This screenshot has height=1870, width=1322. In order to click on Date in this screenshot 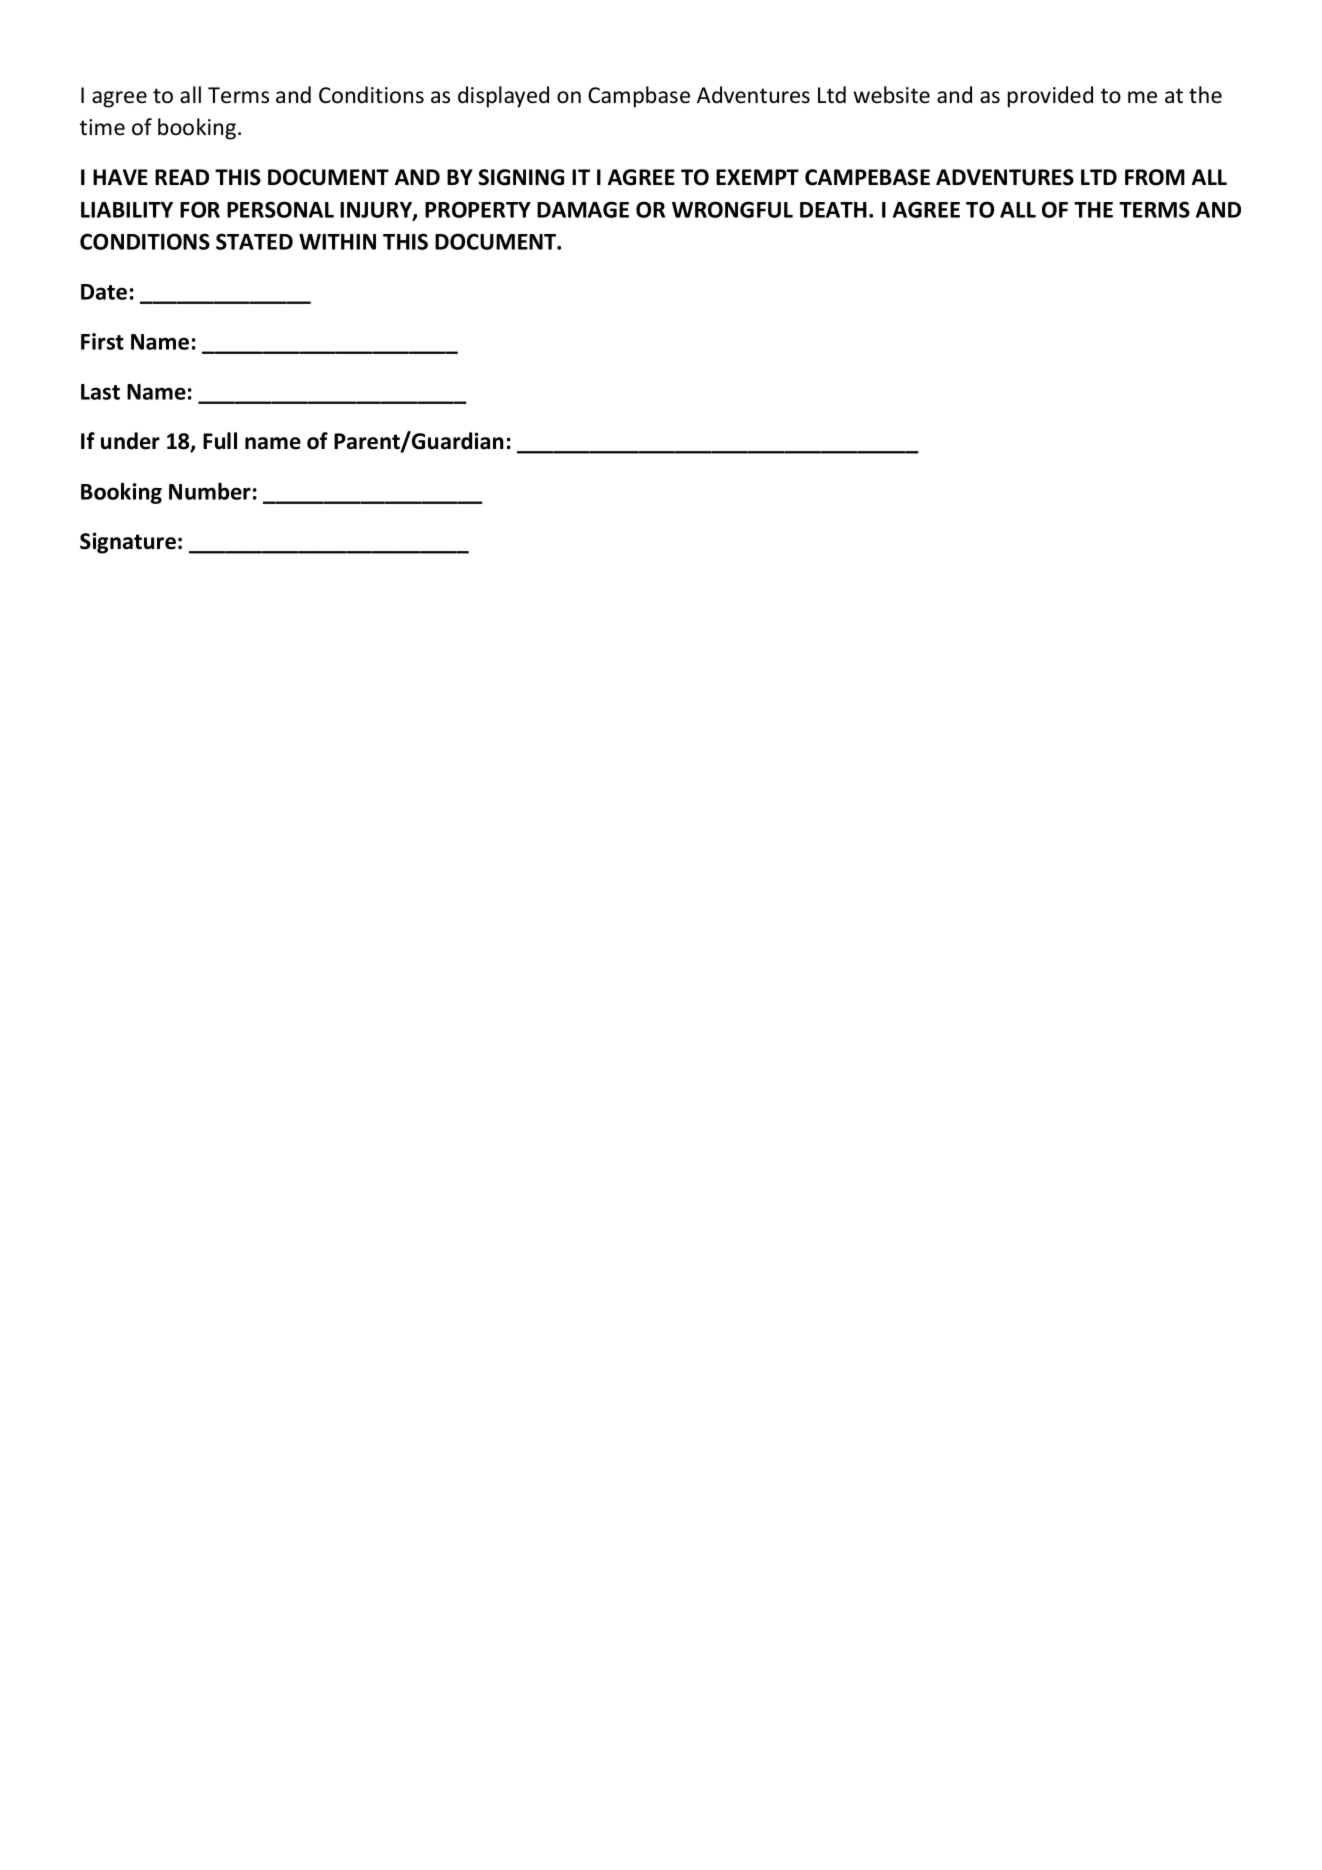, I will do `click(104, 292)`.
